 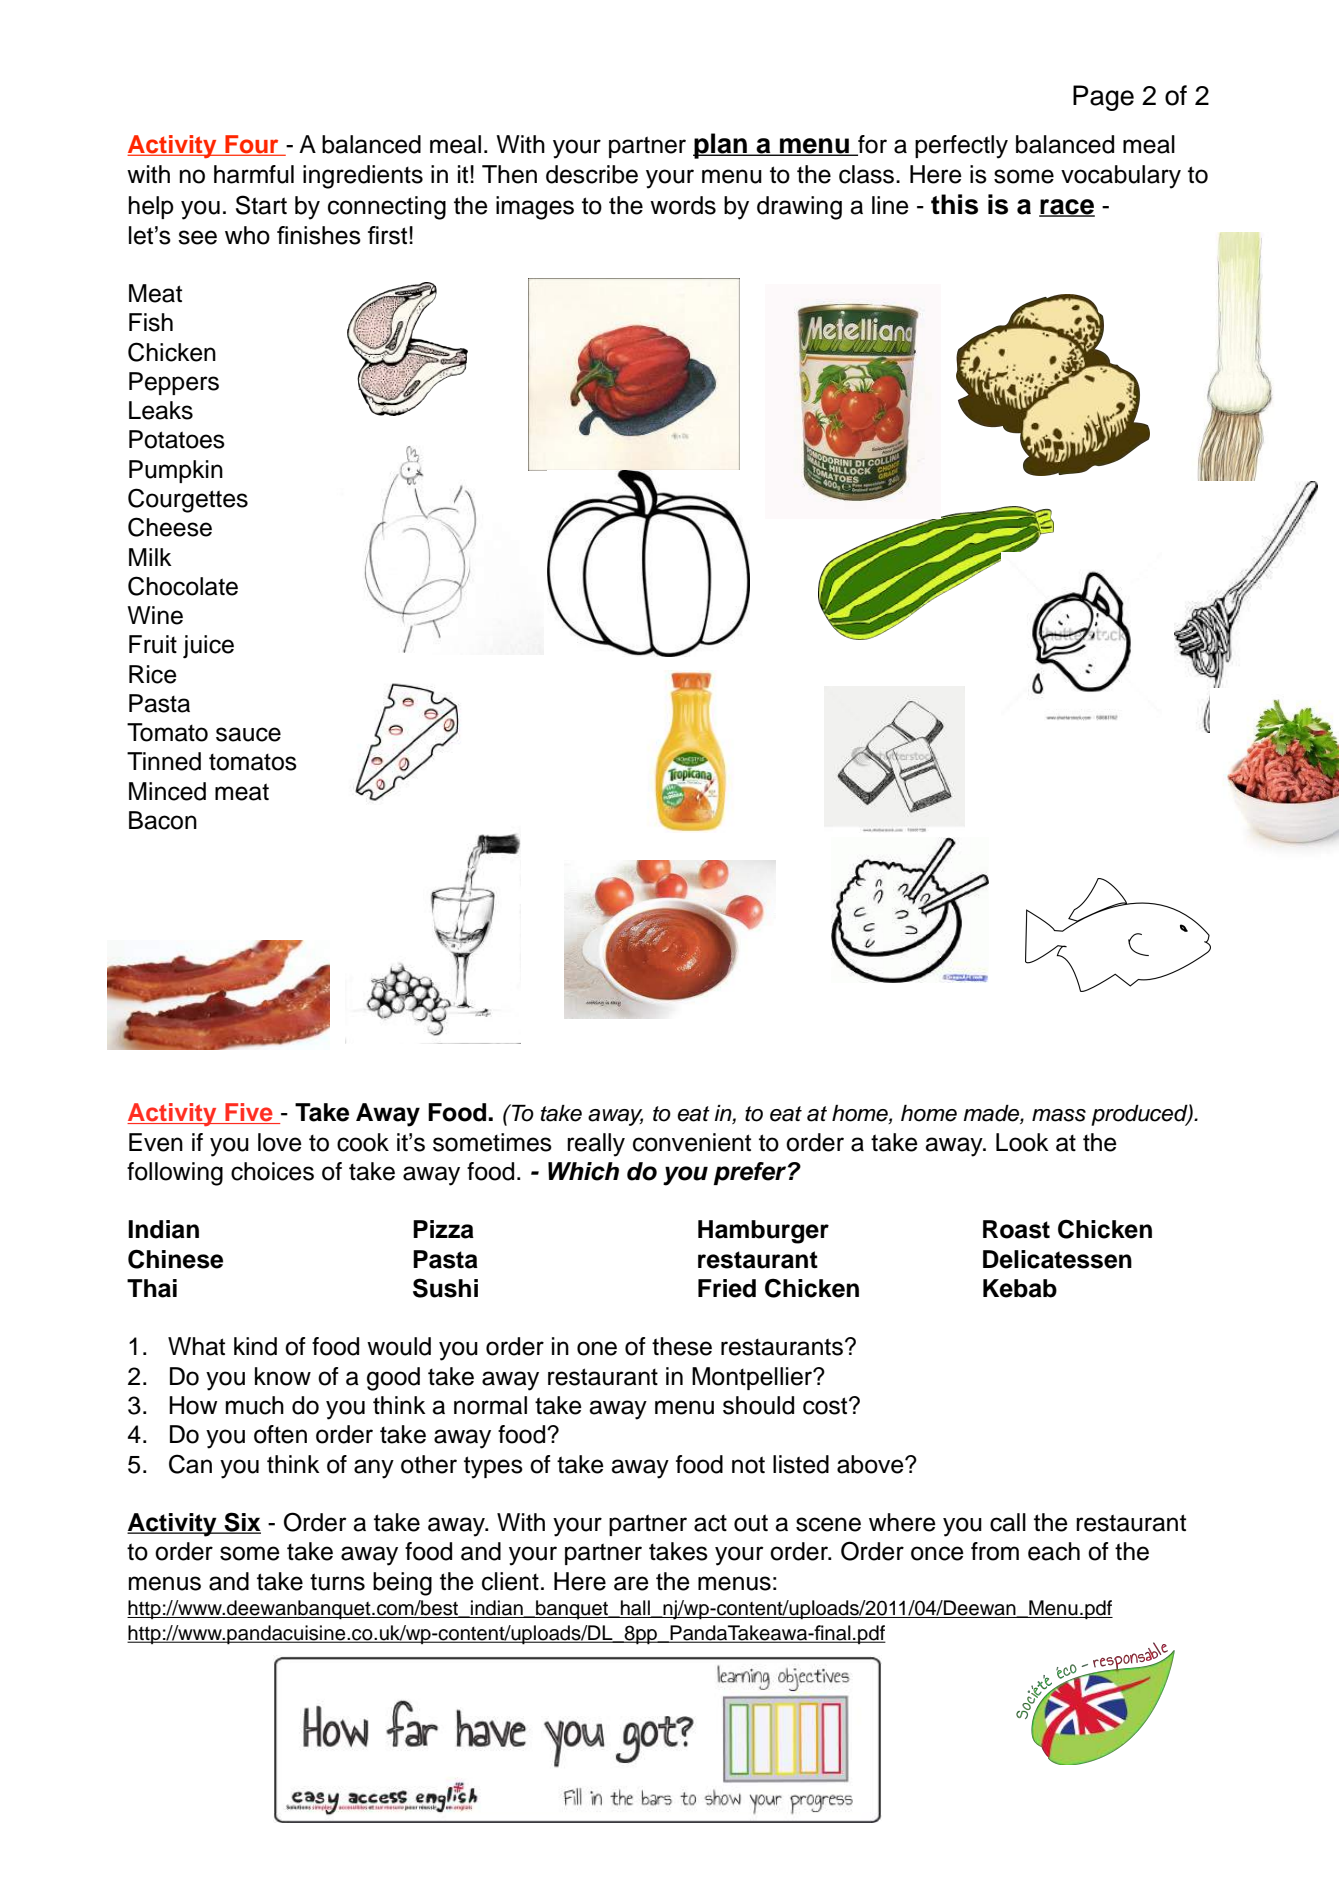 What do you see at coordinates (249, 1113) in the image?
I see `Five` at bounding box center [249, 1113].
